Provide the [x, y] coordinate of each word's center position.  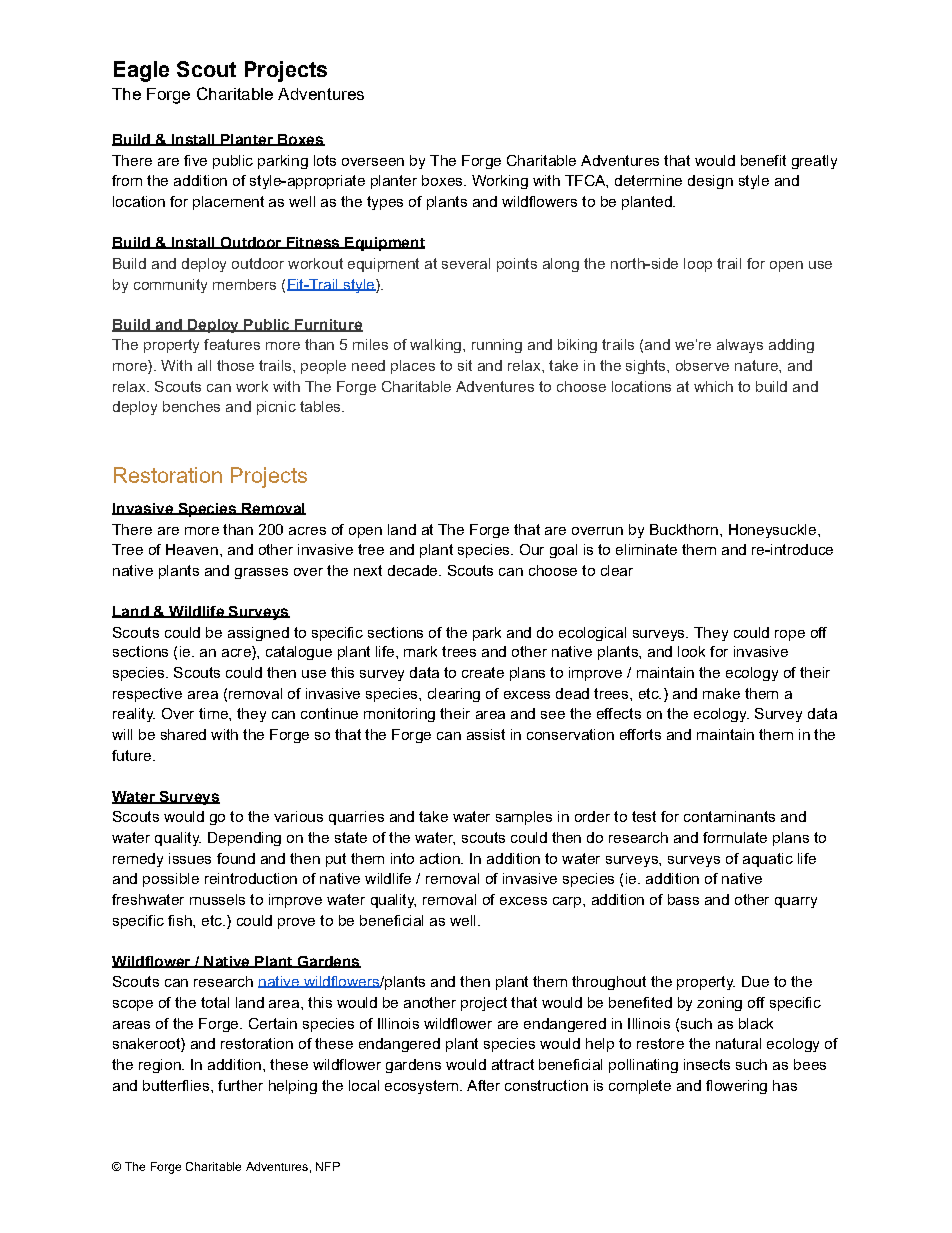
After [483, 1085]
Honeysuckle [772, 531]
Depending [244, 839]
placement [228, 203]
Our [532, 549]
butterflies [177, 1085]
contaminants [729, 816]
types [385, 203]
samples [524, 818]
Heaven [192, 549]
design [710, 182]
